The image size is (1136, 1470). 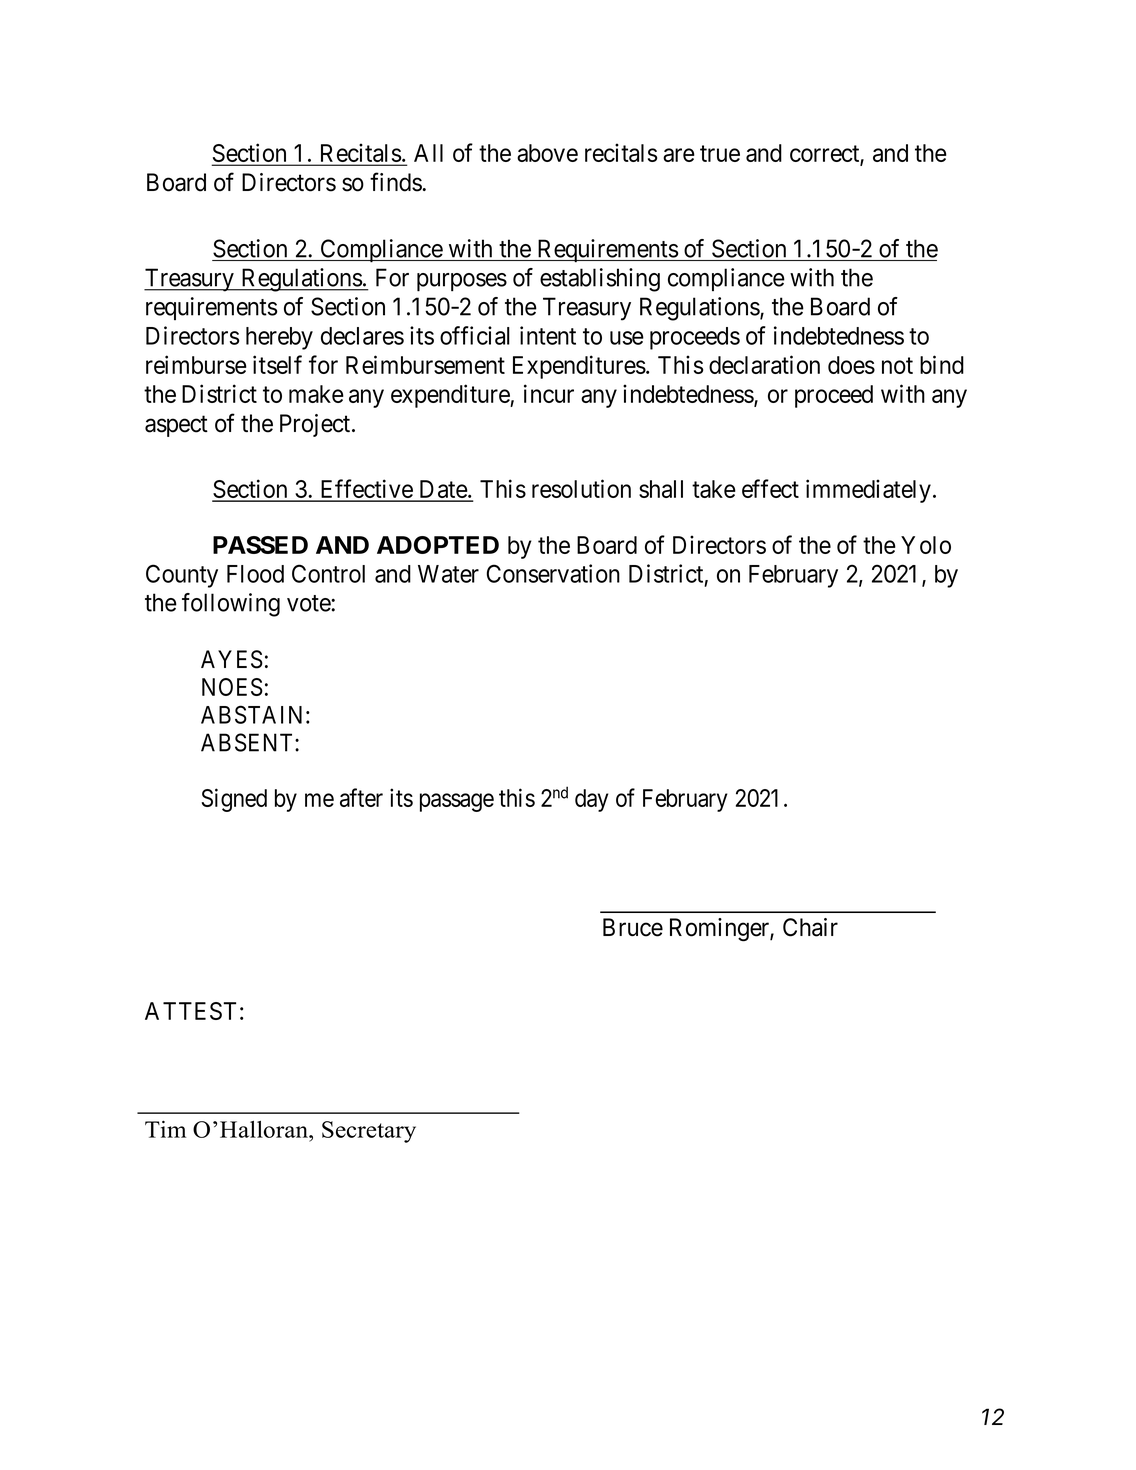 I want to click on Chair, so click(x=810, y=927).
